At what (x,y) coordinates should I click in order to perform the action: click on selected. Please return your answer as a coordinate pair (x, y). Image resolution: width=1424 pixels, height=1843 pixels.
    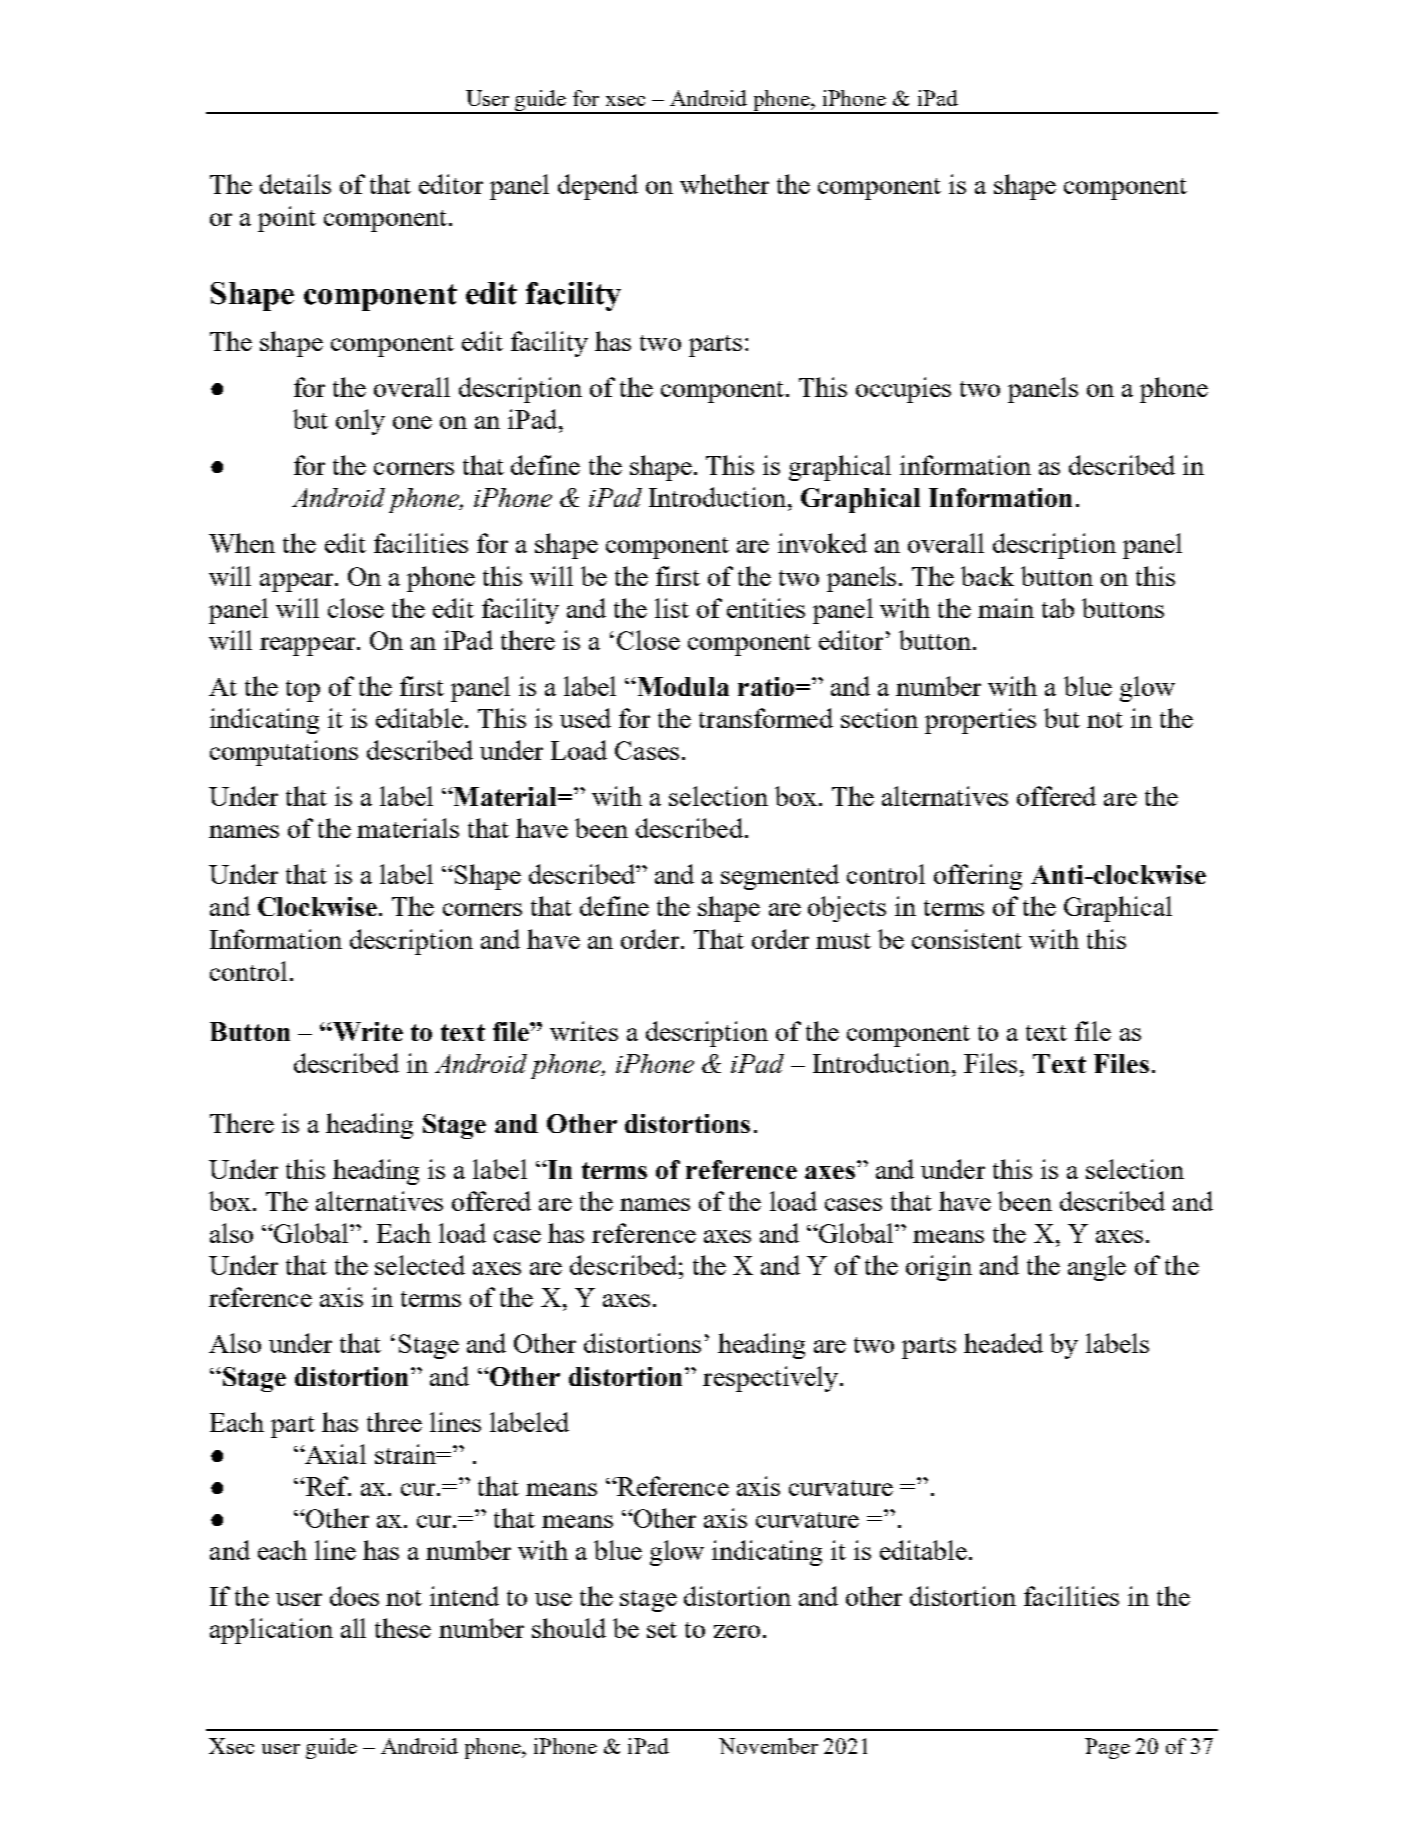
    Looking at the image, I should click on (420, 1265).
